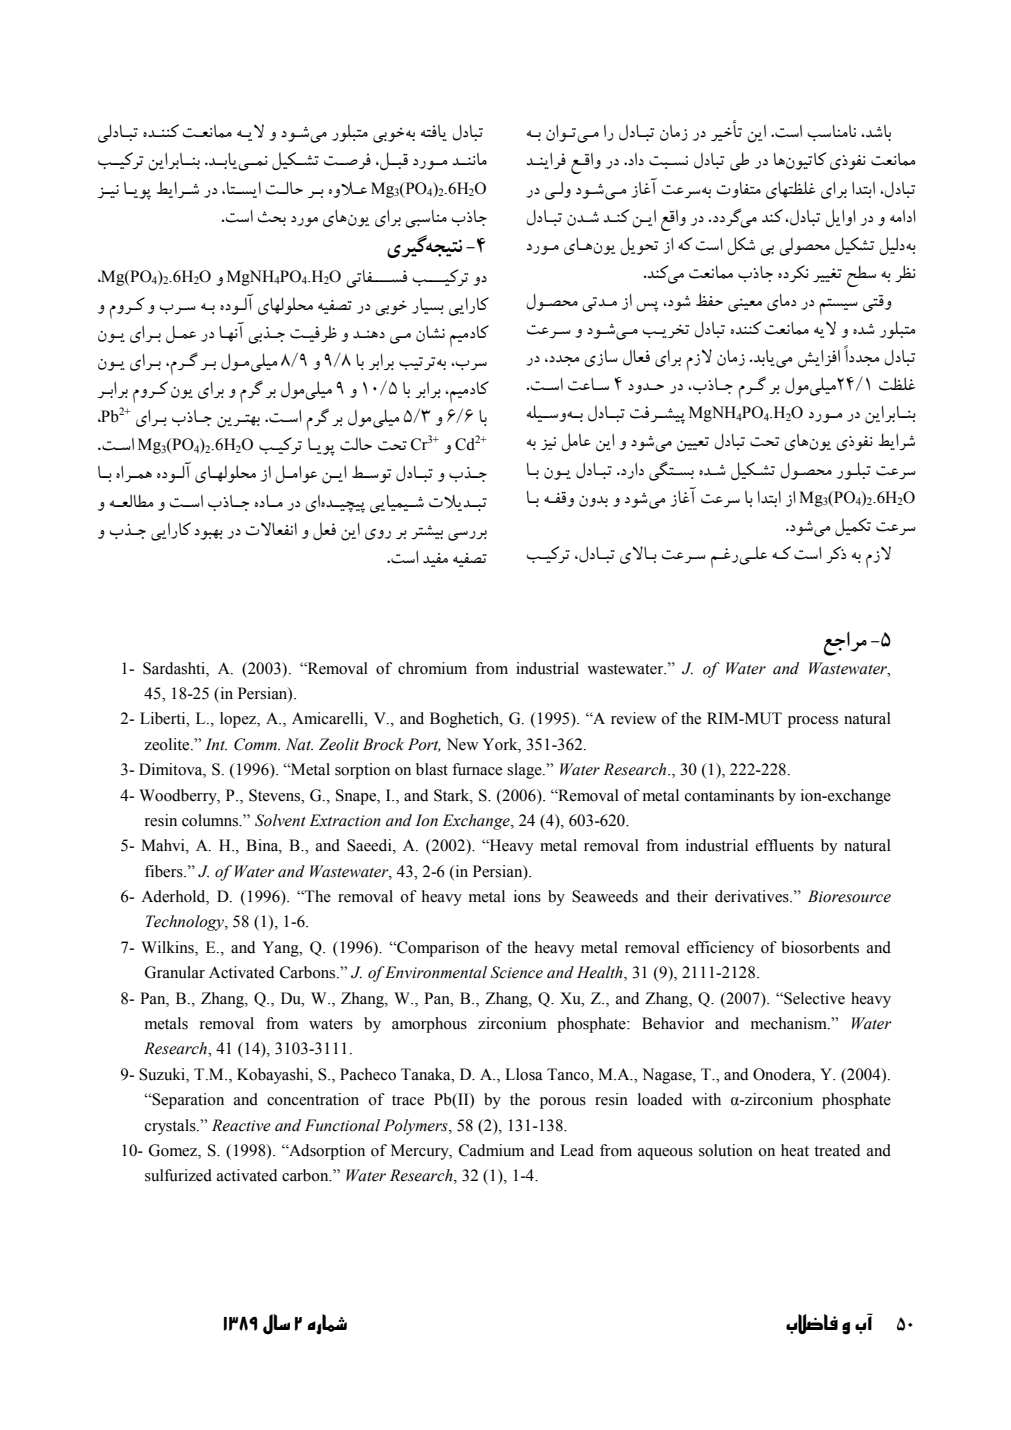 The width and height of the image is (1011, 1430). I want to click on derivatives, so click(753, 896).
